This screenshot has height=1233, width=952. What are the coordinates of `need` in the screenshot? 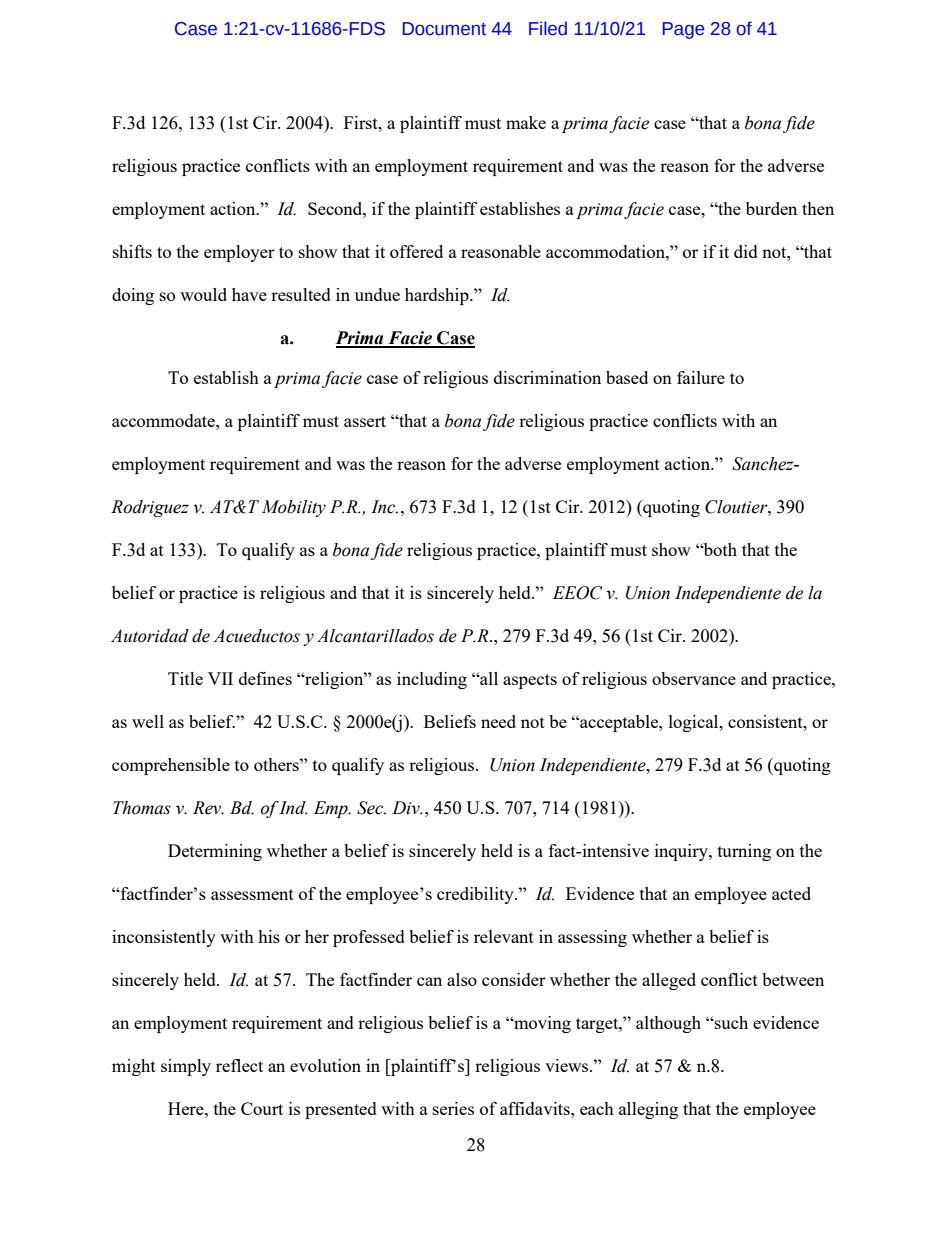 It's located at (498, 721).
